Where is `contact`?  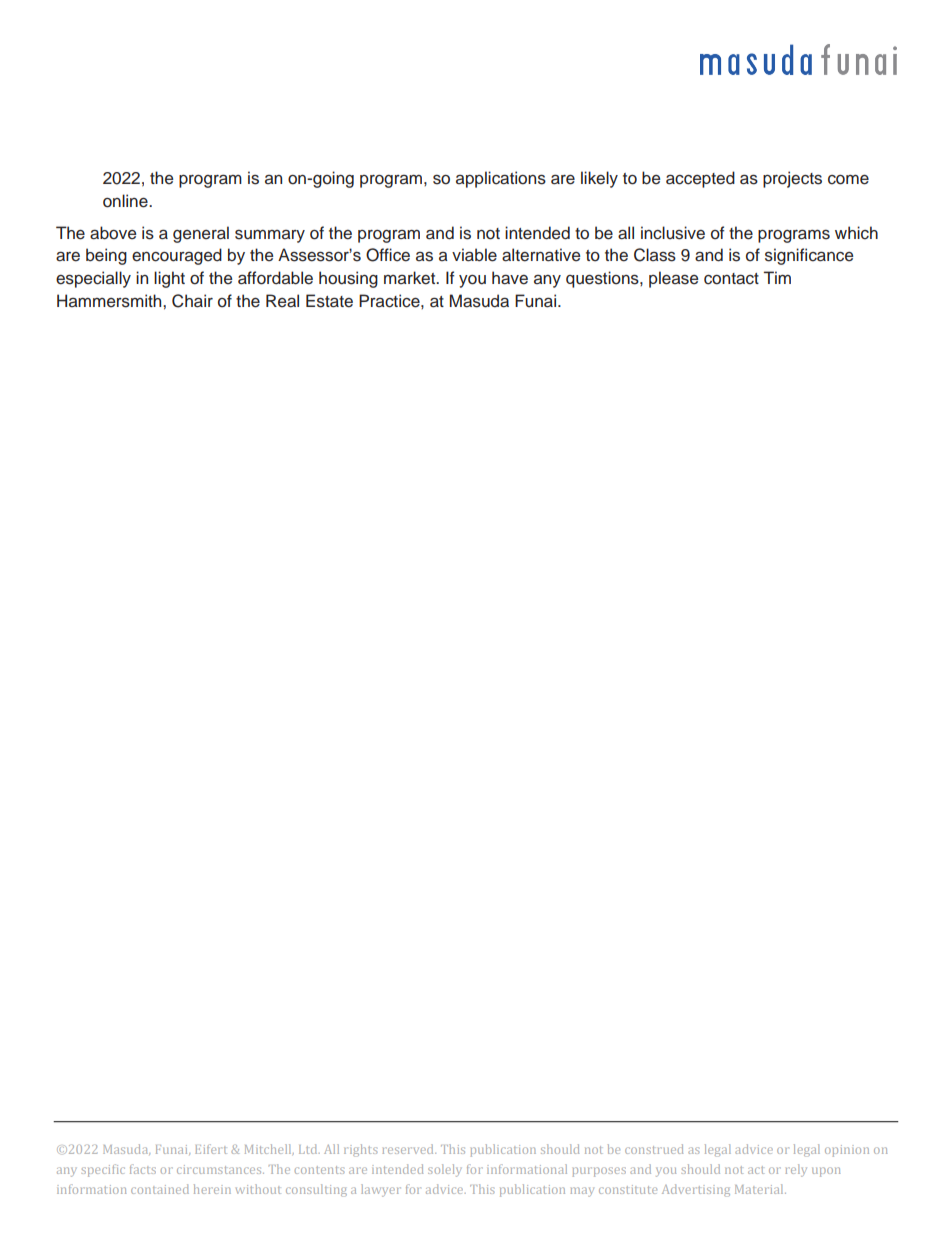
contact is located at coordinates (731, 279).
